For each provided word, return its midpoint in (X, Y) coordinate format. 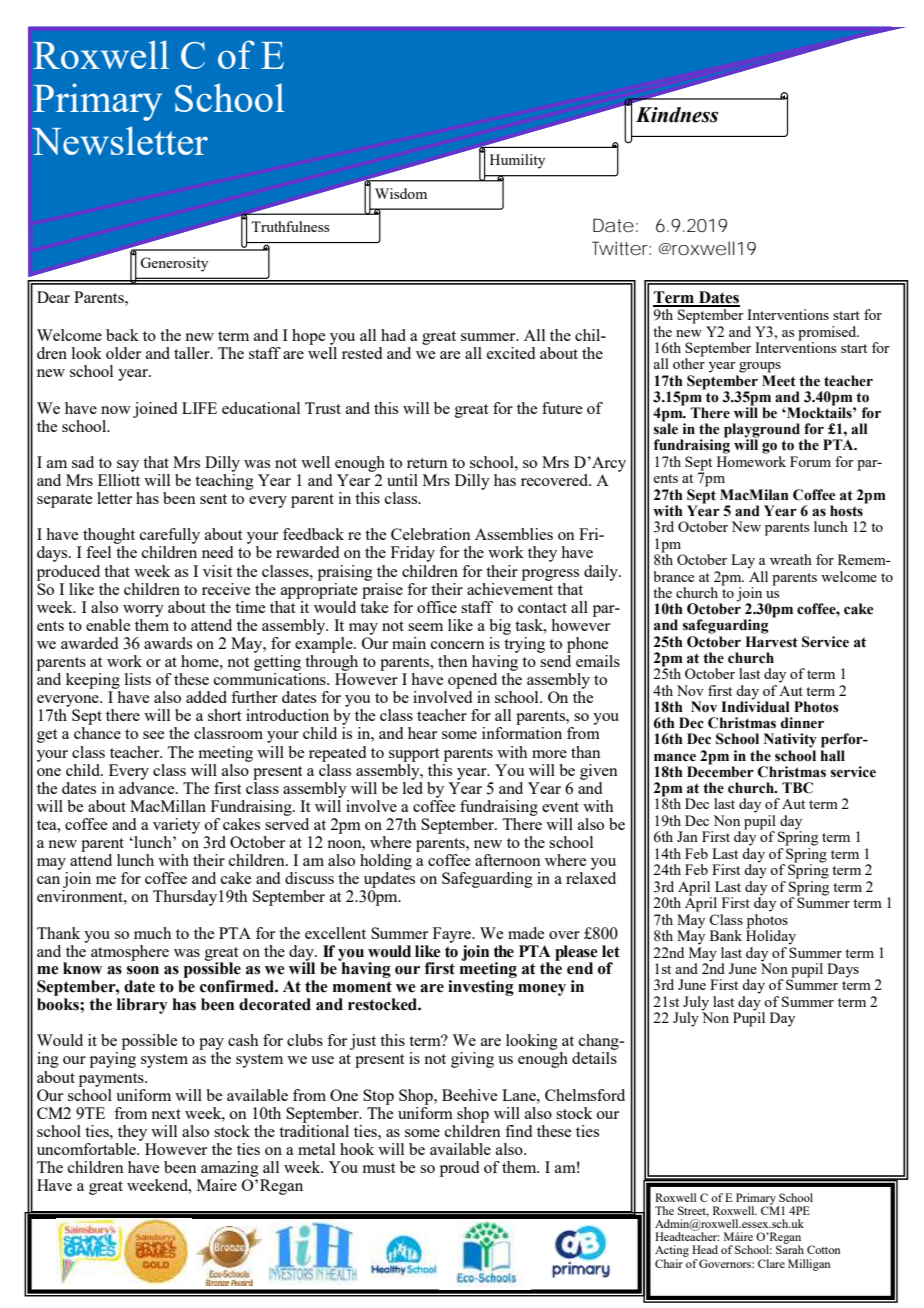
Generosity (174, 264)
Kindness (677, 115)
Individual (755, 706)
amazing (230, 1169)
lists (138, 679)
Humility (517, 161)
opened (472, 681)
